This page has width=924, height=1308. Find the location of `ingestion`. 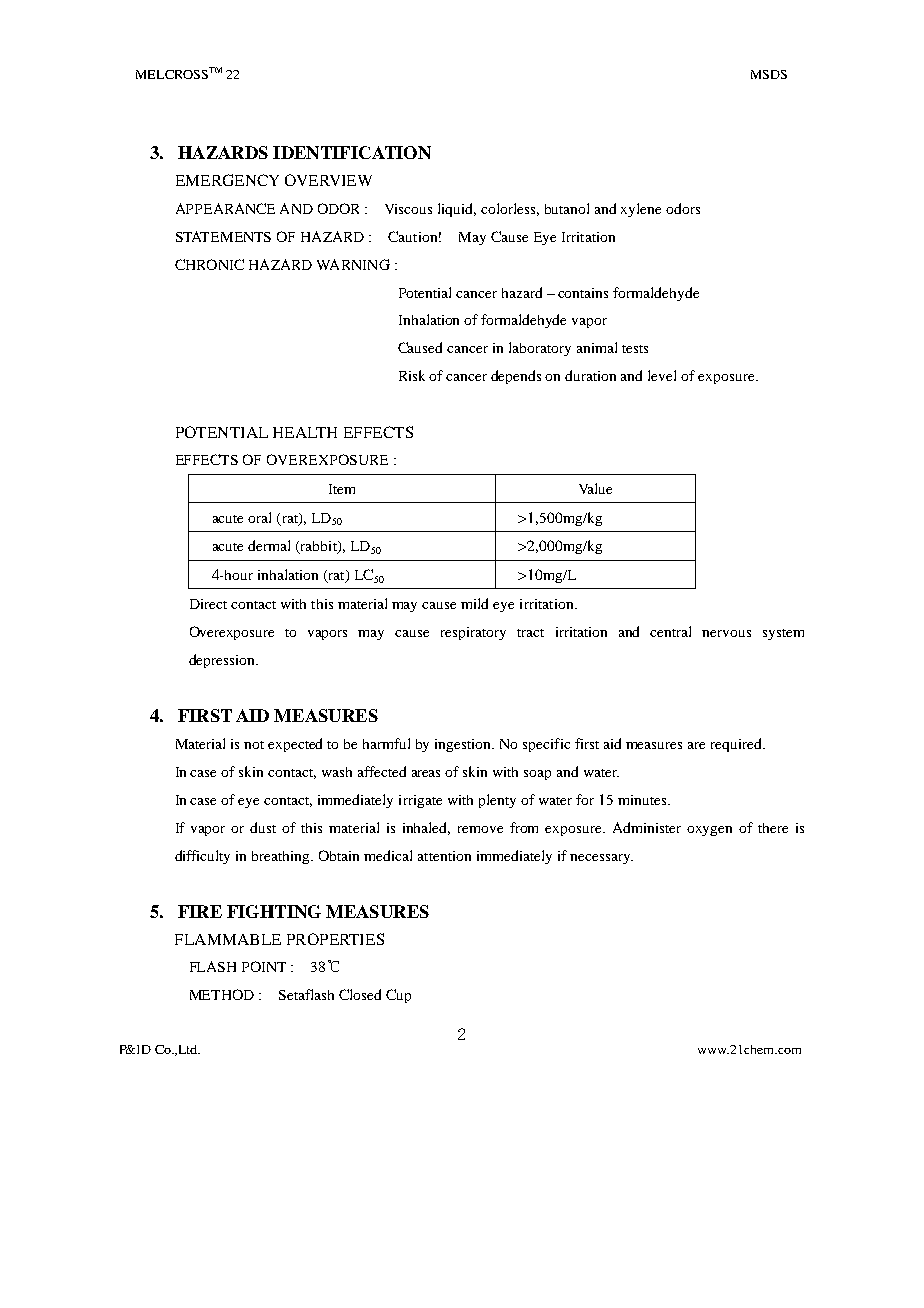

ingestion is located at coordinates (464, 745).
